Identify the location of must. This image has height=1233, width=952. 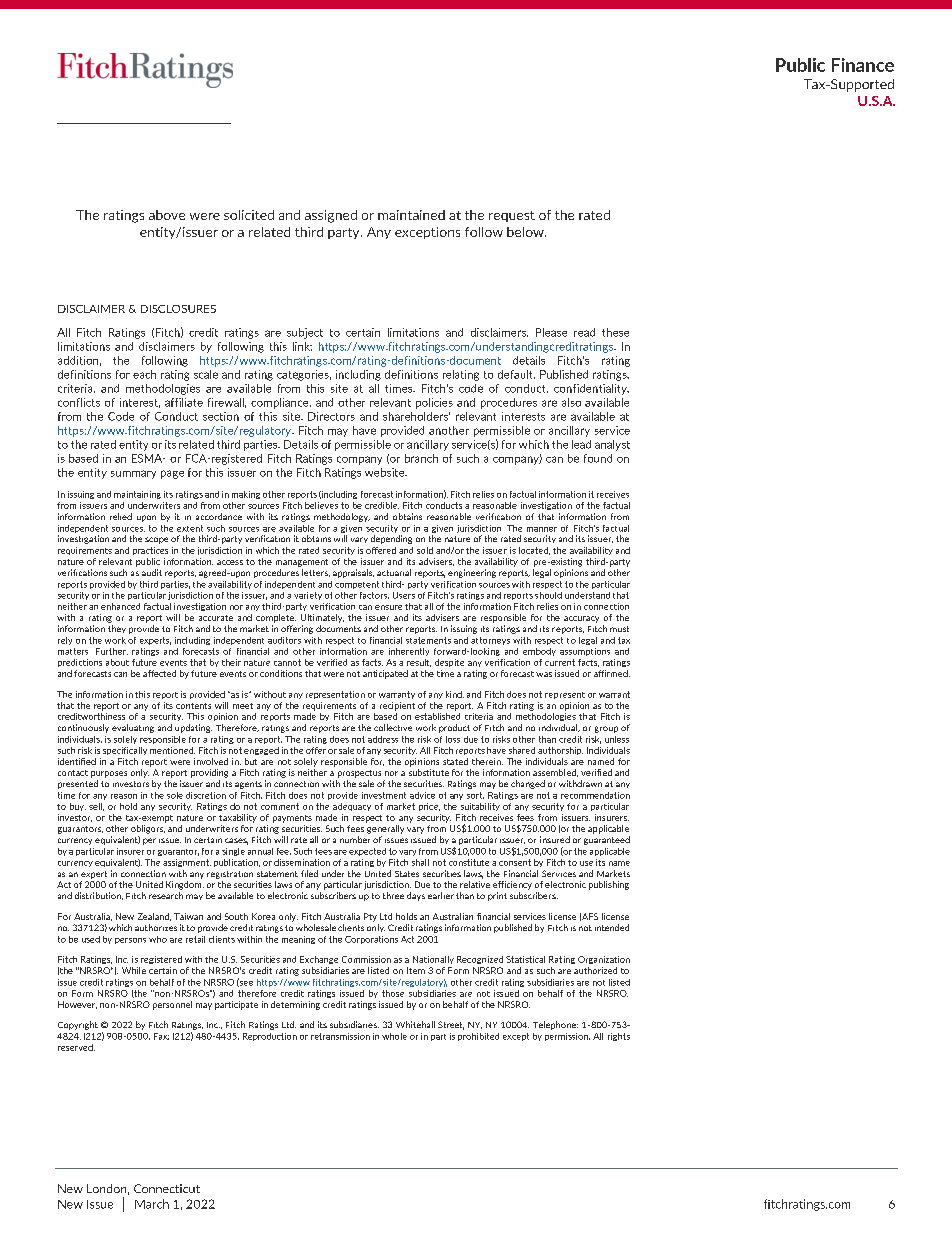
(619, 629).
